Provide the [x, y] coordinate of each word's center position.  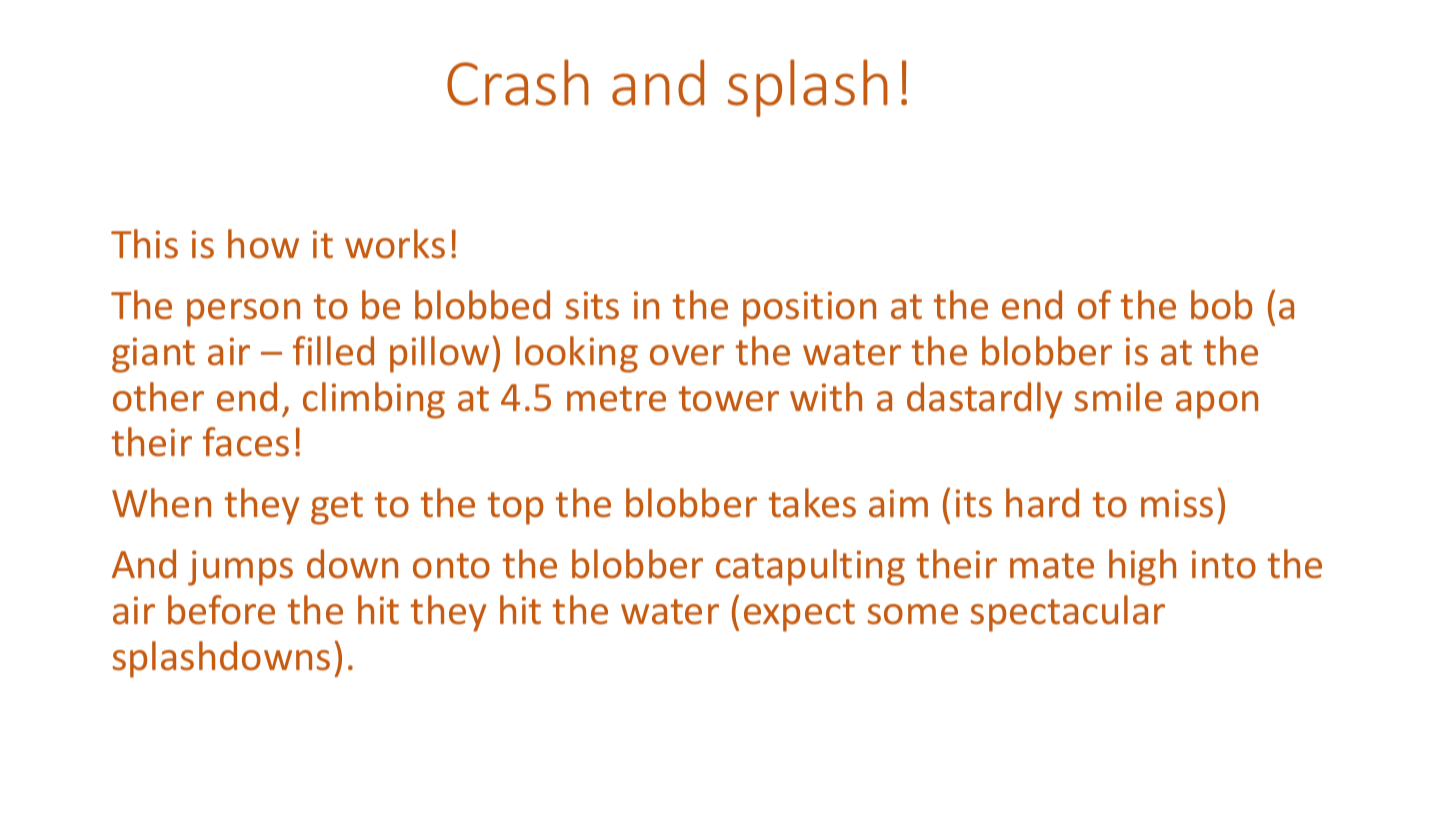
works [395, 244]
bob [1222, 305]
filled [333, 351]
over [687, 355]
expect [799, 615]
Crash [518, 82]
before [221, 610]
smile [1118, 397]
